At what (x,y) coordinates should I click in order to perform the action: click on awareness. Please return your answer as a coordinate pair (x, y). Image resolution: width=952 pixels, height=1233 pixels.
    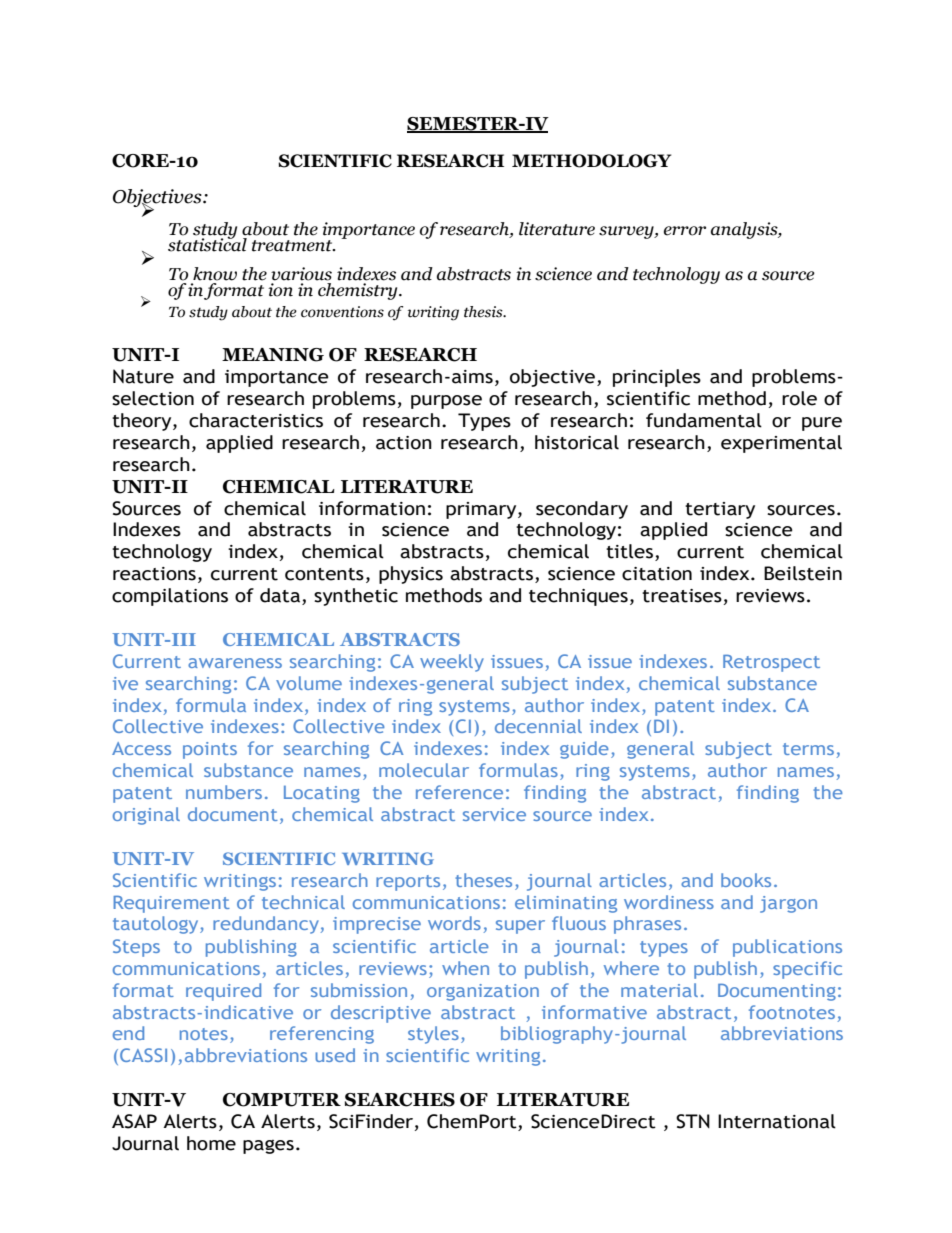
    Looking at the image, I should click on (235, 663).
